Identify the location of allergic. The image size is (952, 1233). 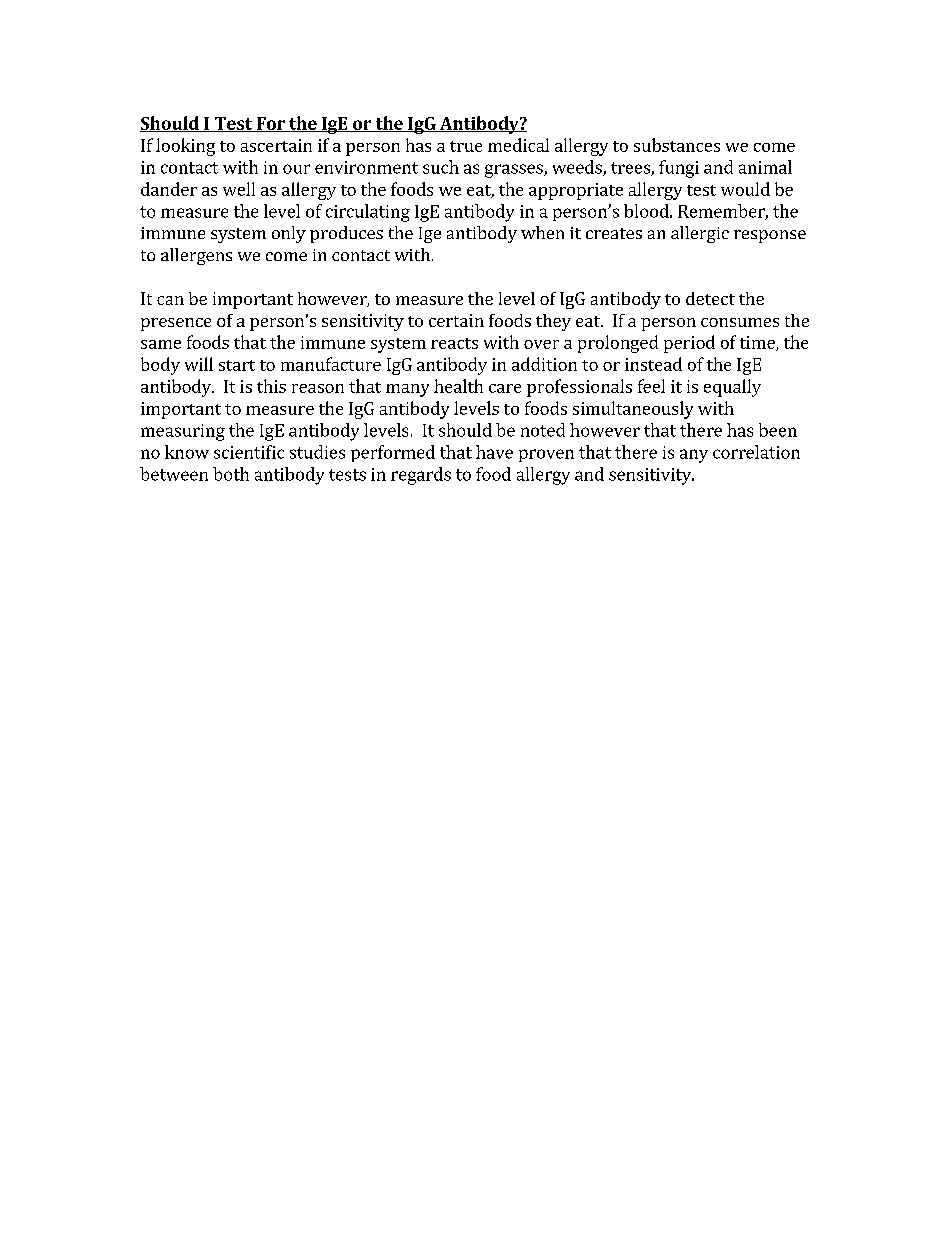
(700, 234).
